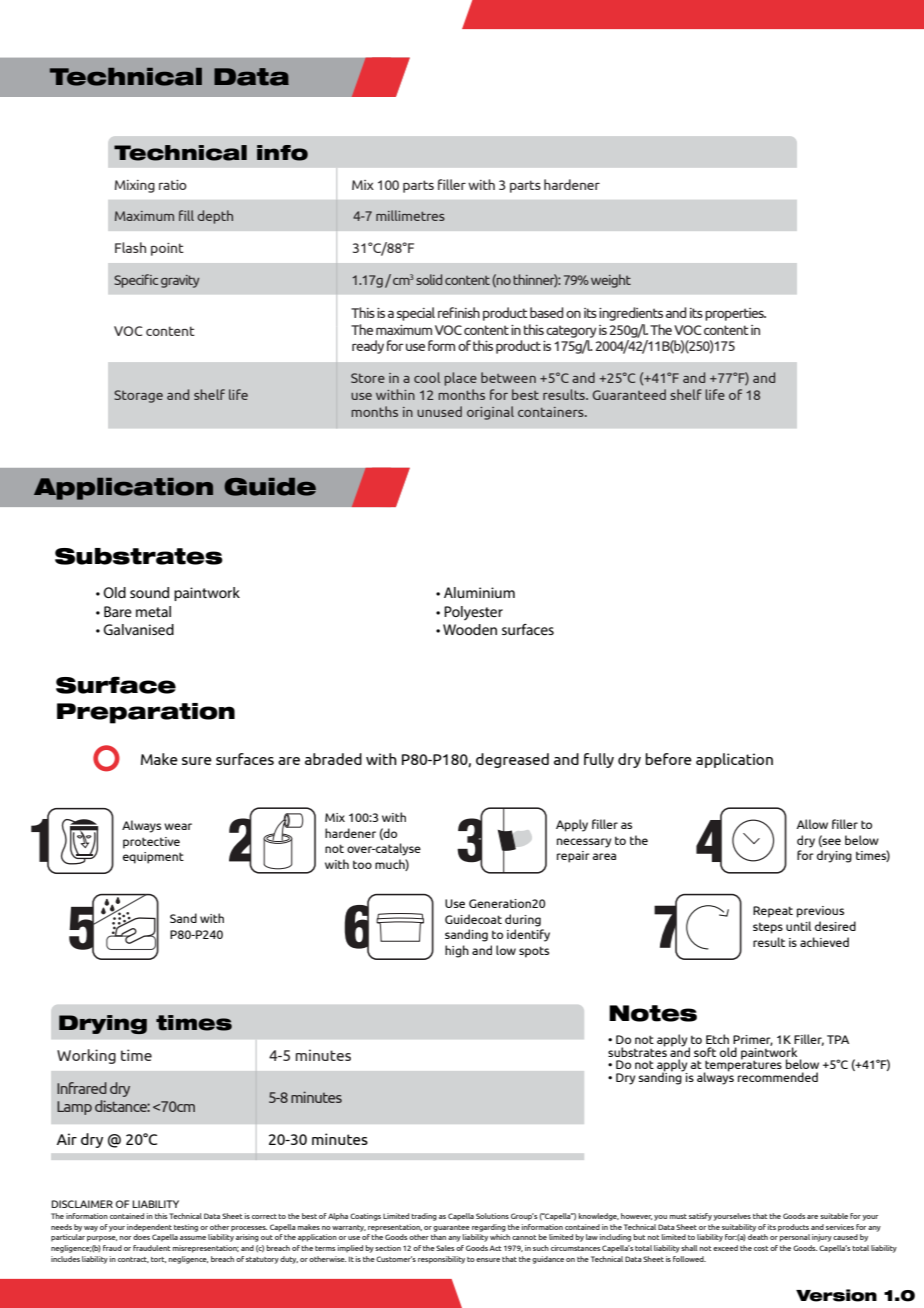 The height and width of the screenshot is (1308, 924). What do you see at coordinates (479, 592) in the screenshot?
I see `Aluminium` at bounding box center [479, 592].
